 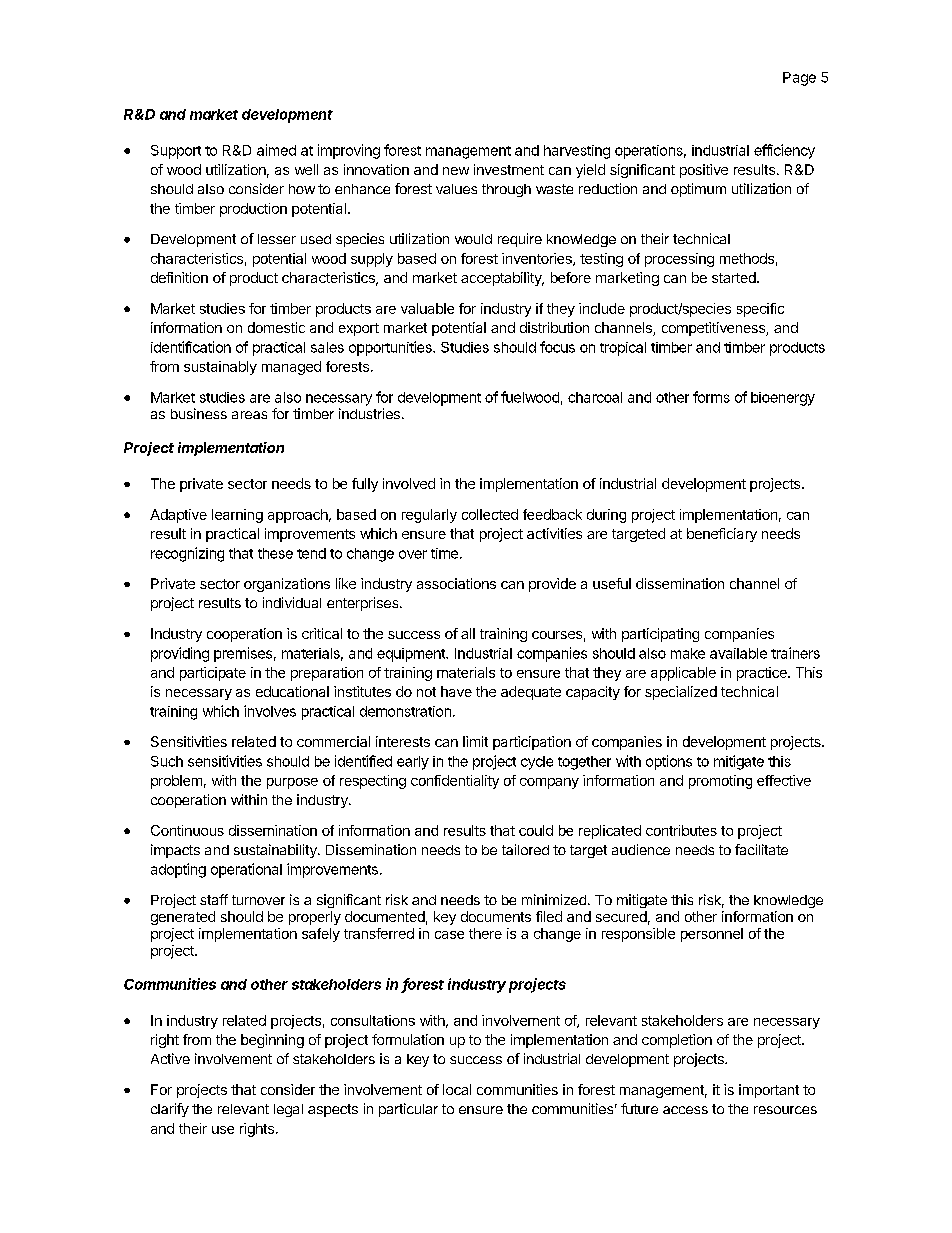 What do you see at coordinates (246, 870) in the image?
I see `operational` at bounding box center [246, 870].
